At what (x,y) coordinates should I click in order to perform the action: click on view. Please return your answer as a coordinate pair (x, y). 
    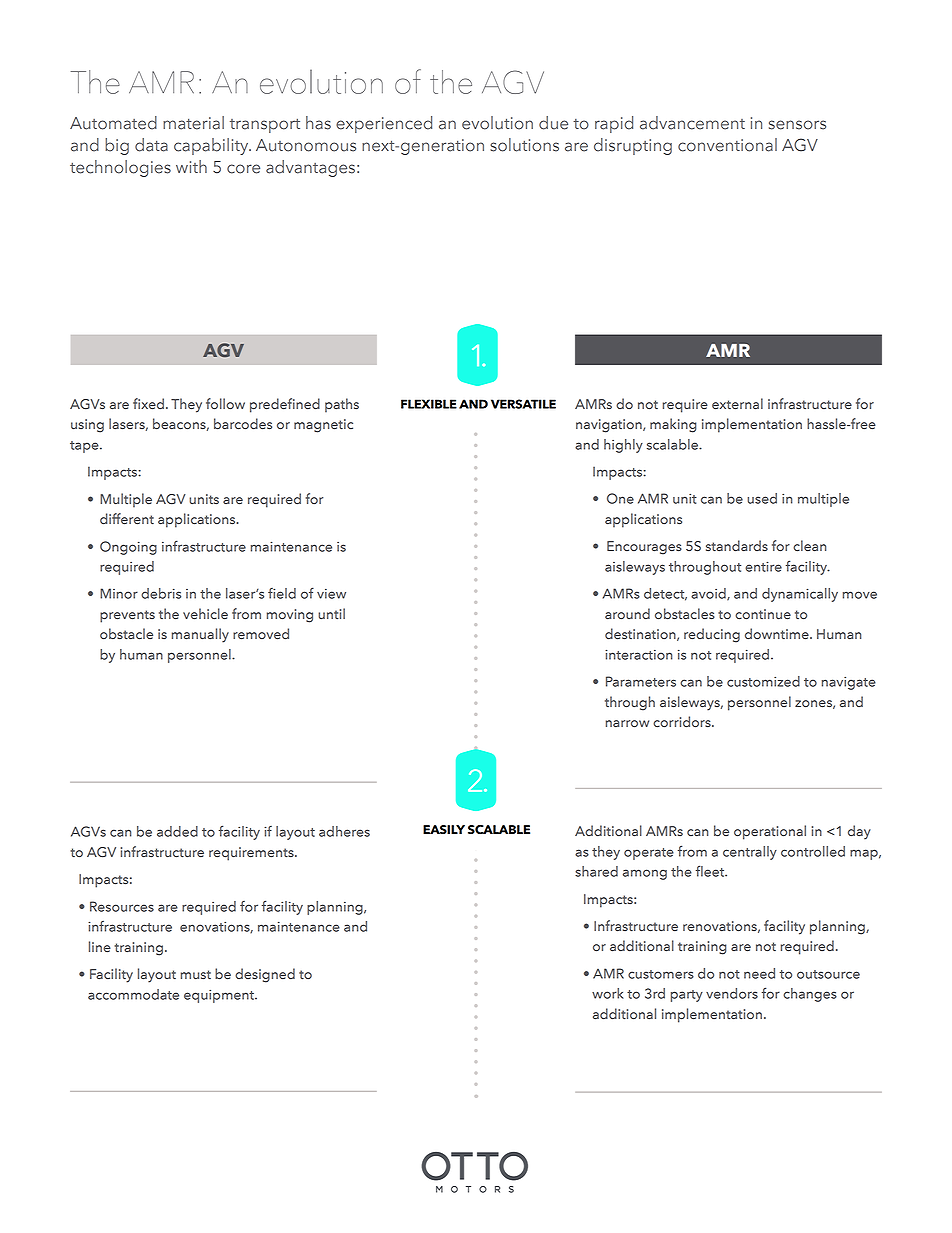
    Looking at the image, I should click on (331, 594).
